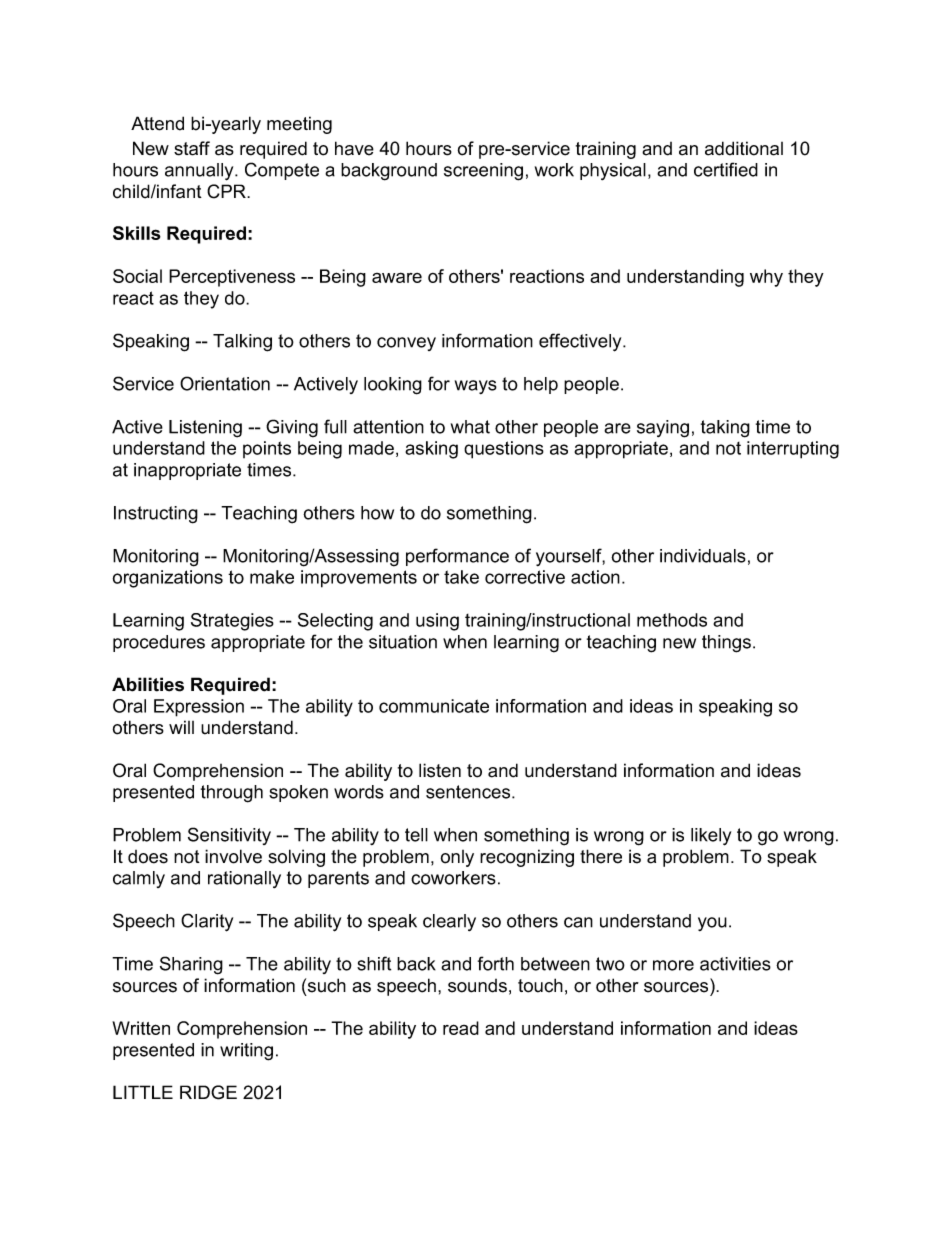 This screenshot has width=952, height=1233. I want to click on read, so click(461, 1028).
